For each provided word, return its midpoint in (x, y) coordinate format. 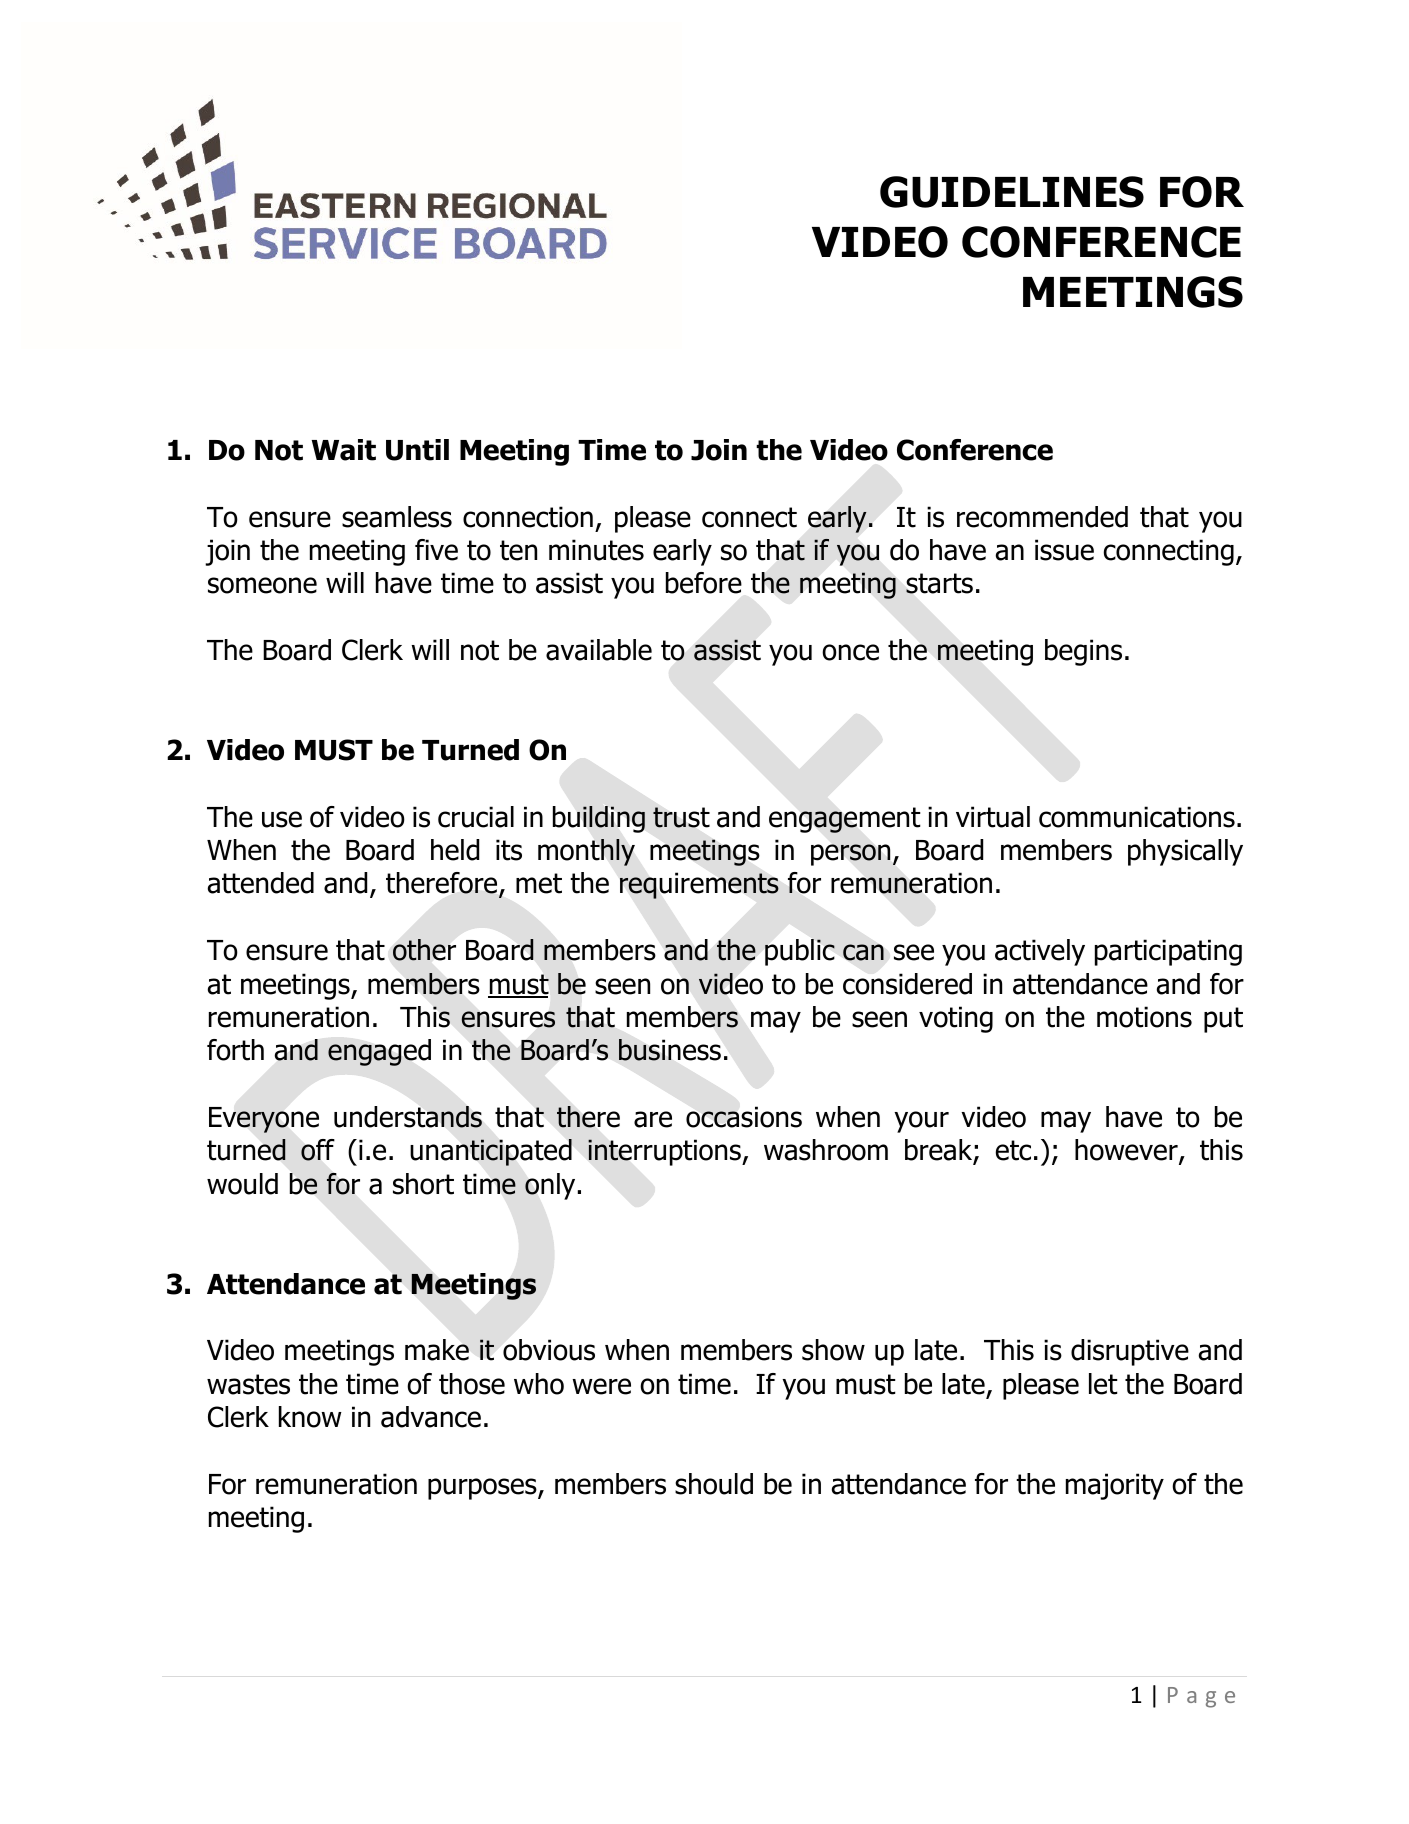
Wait (343, 450)
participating (1168, 952)
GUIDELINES (1012, 192)
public (800, 952)
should (714, 1484)
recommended (1042, 517)
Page (1201, 1697)
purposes (483, 1489)
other (424, 950)
